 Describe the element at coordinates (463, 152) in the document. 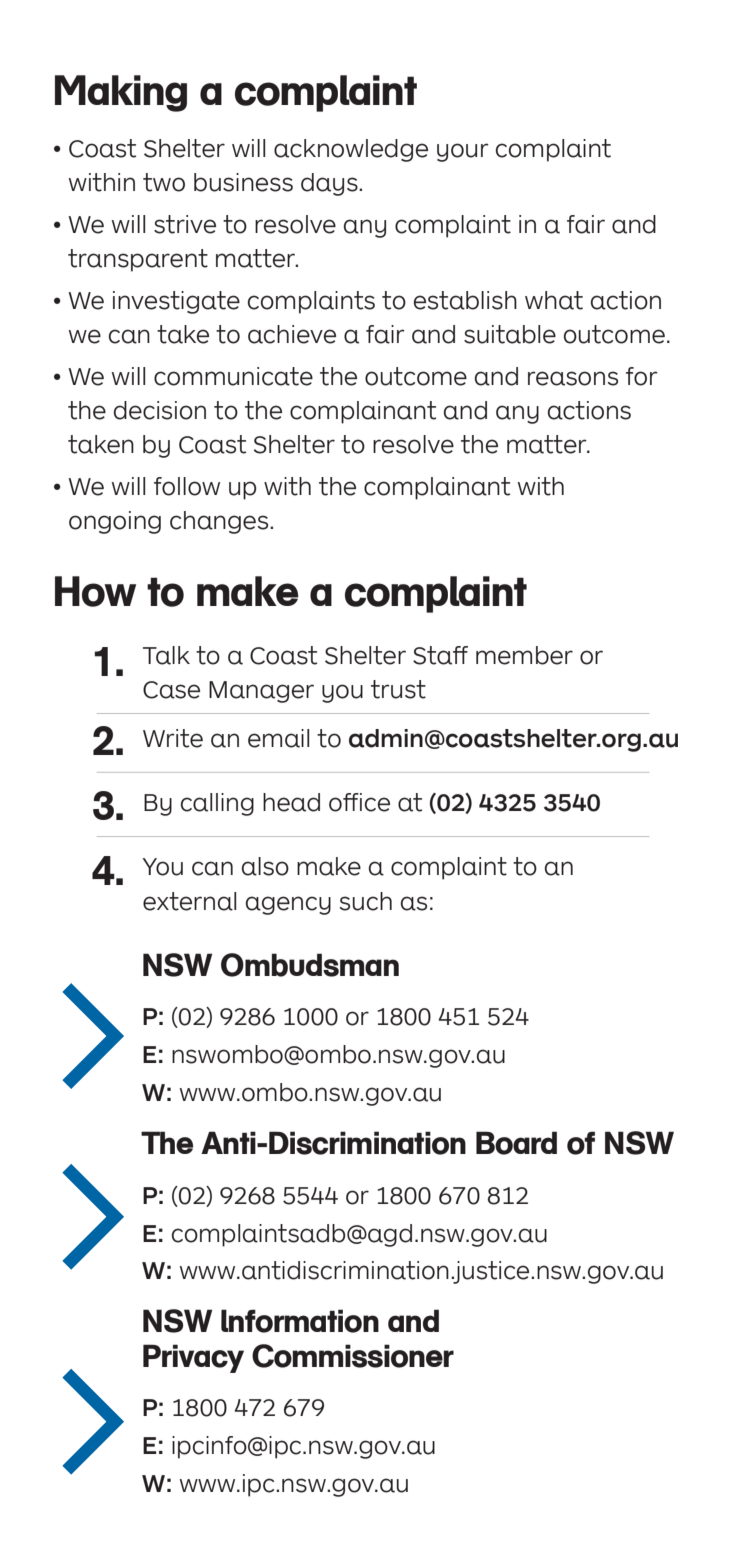

I see `your` at that location.
